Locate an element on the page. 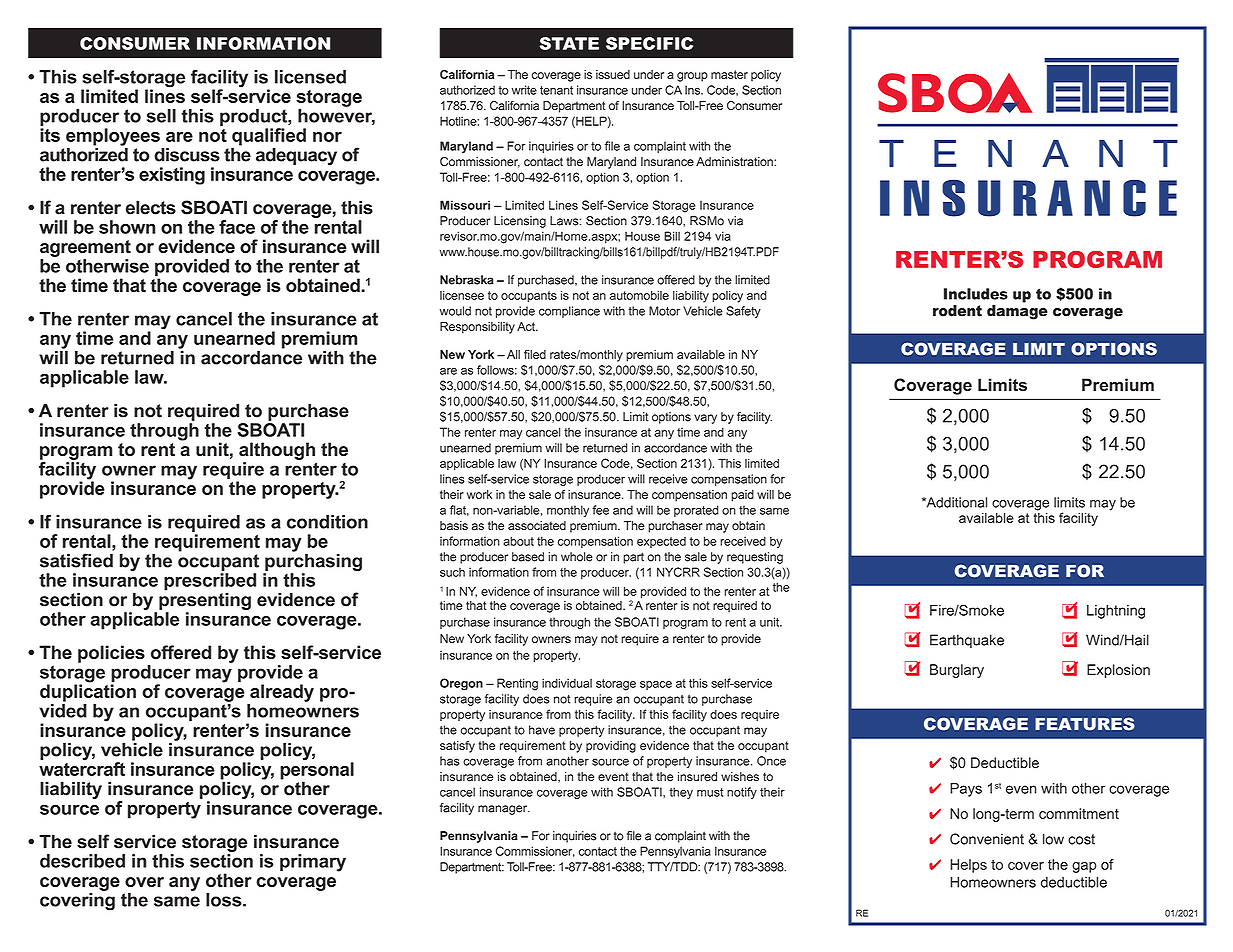  manager is located at coordinates (503, 810).
